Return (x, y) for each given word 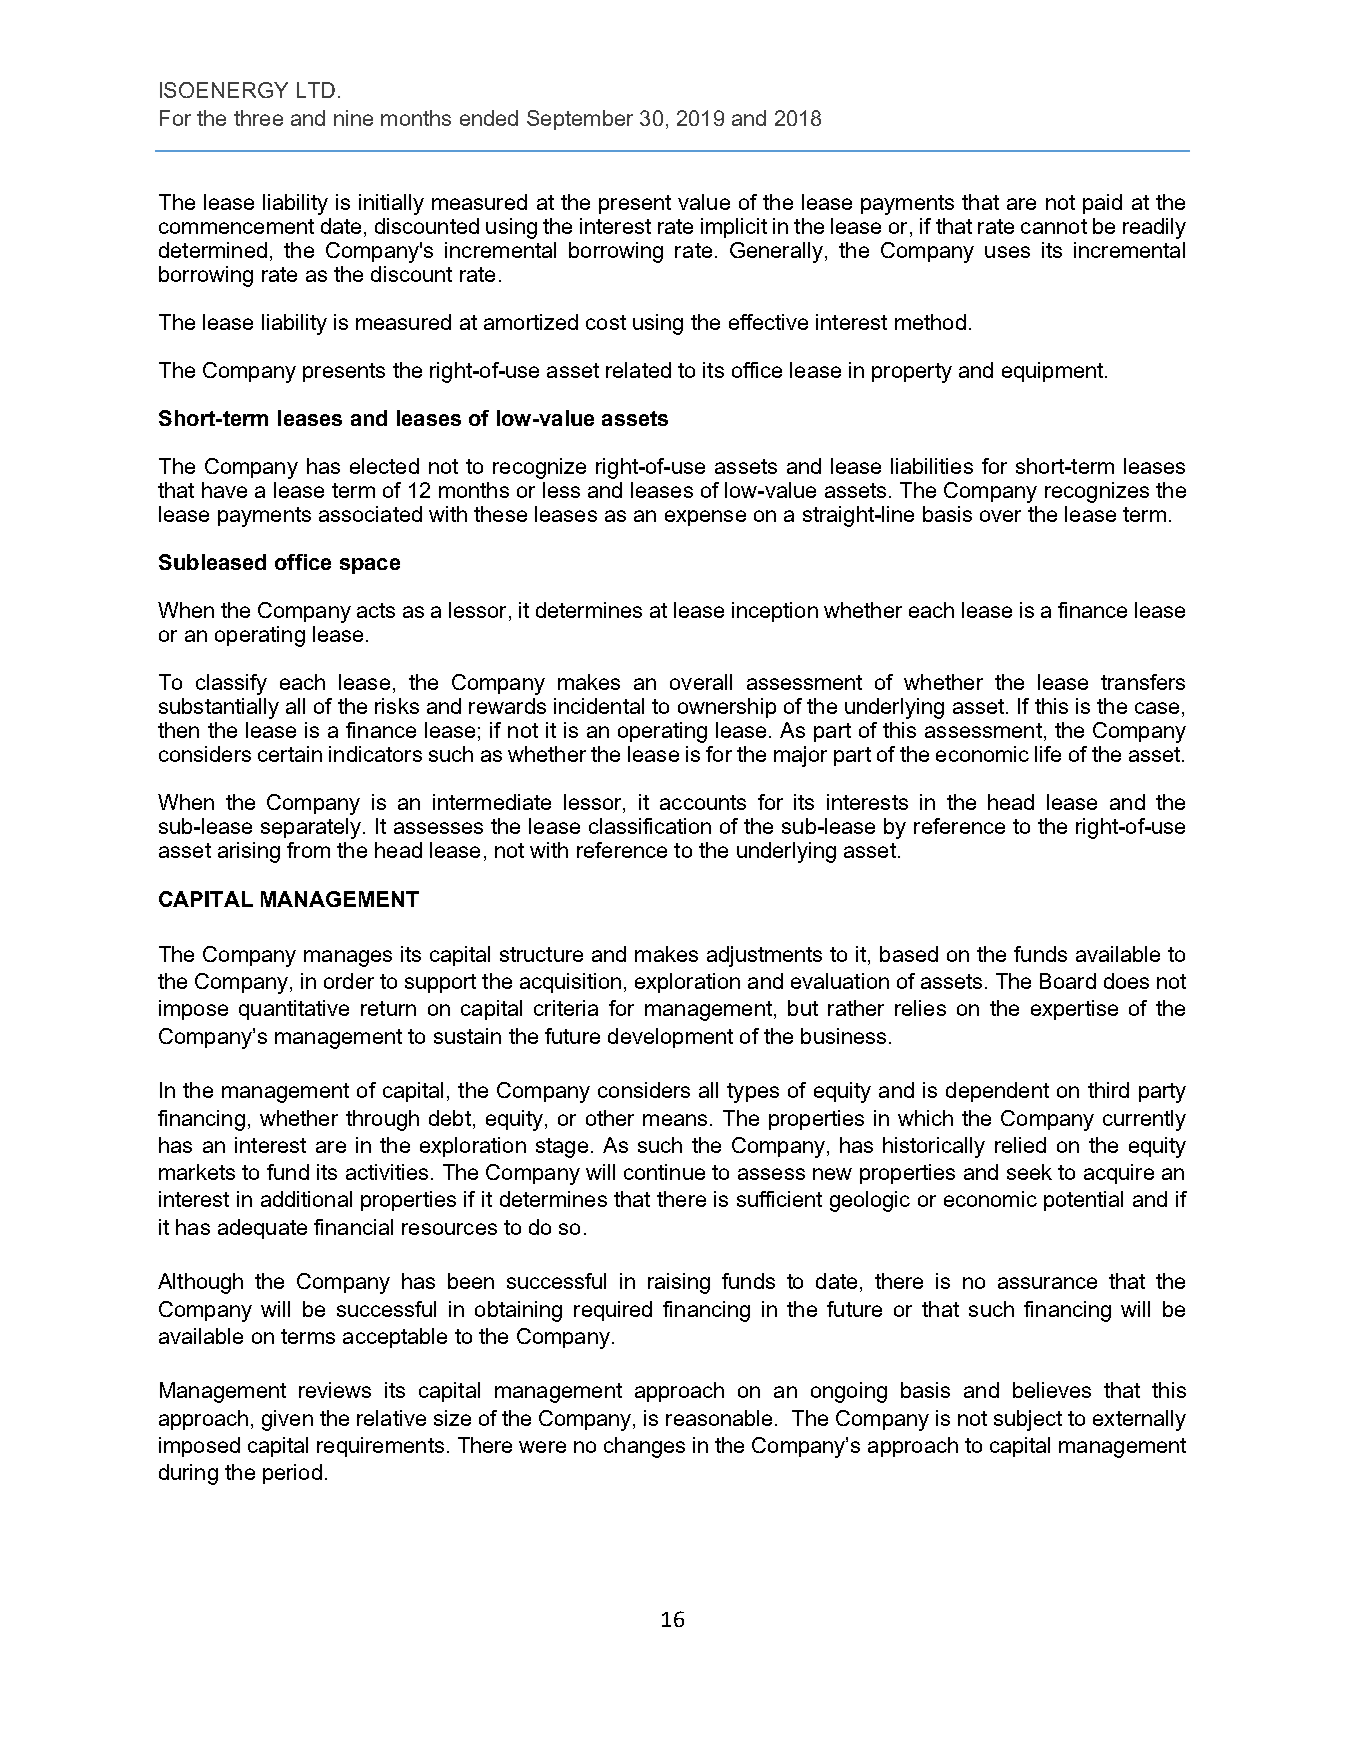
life (1048, 754)
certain (290, 754)
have (224, 490)
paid (1102, 204)
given (287, 1420)
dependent (997, 1092)
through (382, 1120)
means (675, 1120)
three (258, 118)
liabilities (932, 466)
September (580, 120)
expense (705, 518)
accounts (703, 802)
